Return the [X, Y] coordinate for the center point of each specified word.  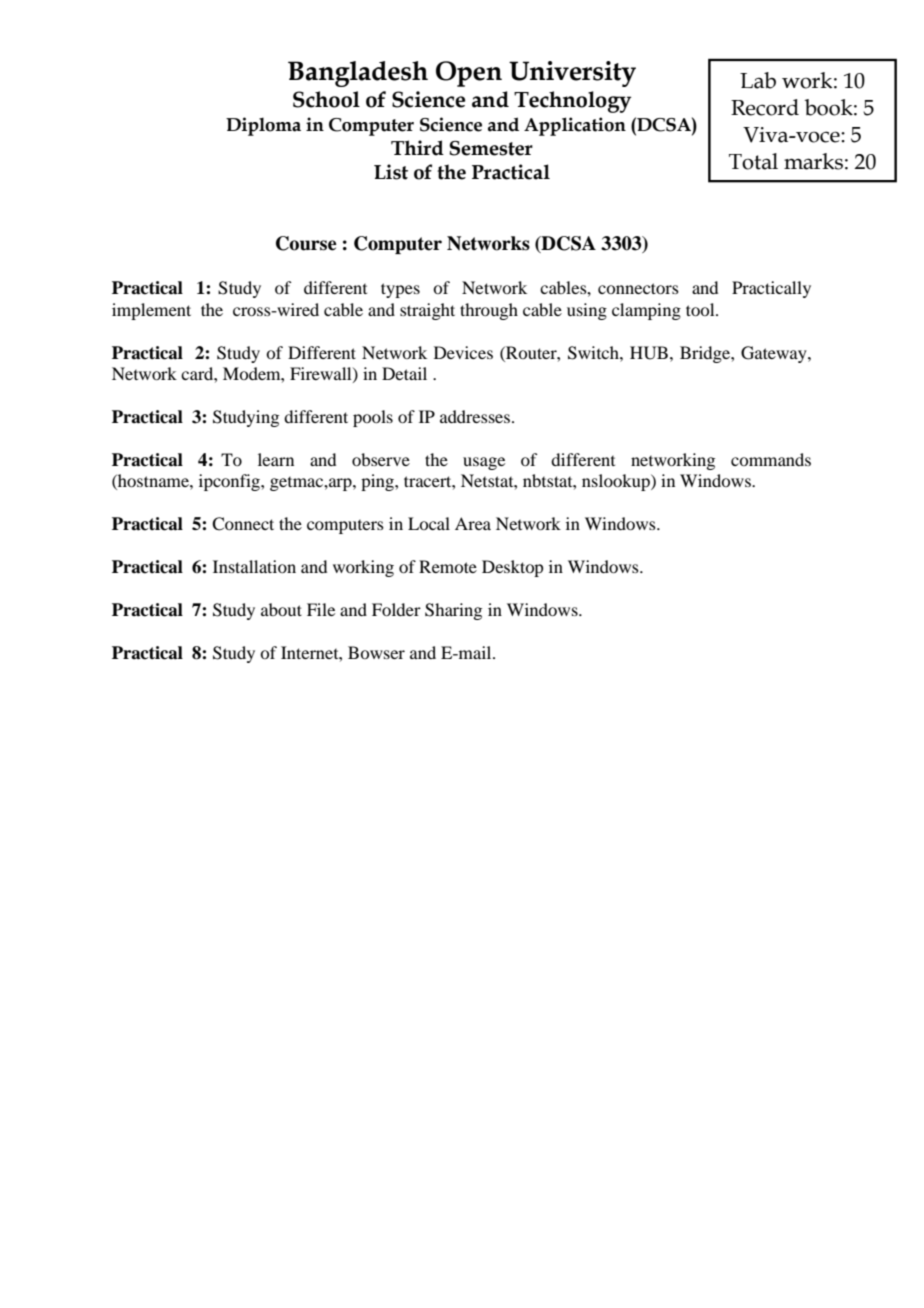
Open [469, 74]
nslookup [617, 482]
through [489, 311]
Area [473, 523]
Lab [758, 80]
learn [276, 459]
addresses [476, 416]
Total [753, 161]
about [281, 609]
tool [701, 309]
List [391, 172]
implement [151, 311]
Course [306, 243]
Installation [254, 566]
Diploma [263, 126]
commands [771, 459]
